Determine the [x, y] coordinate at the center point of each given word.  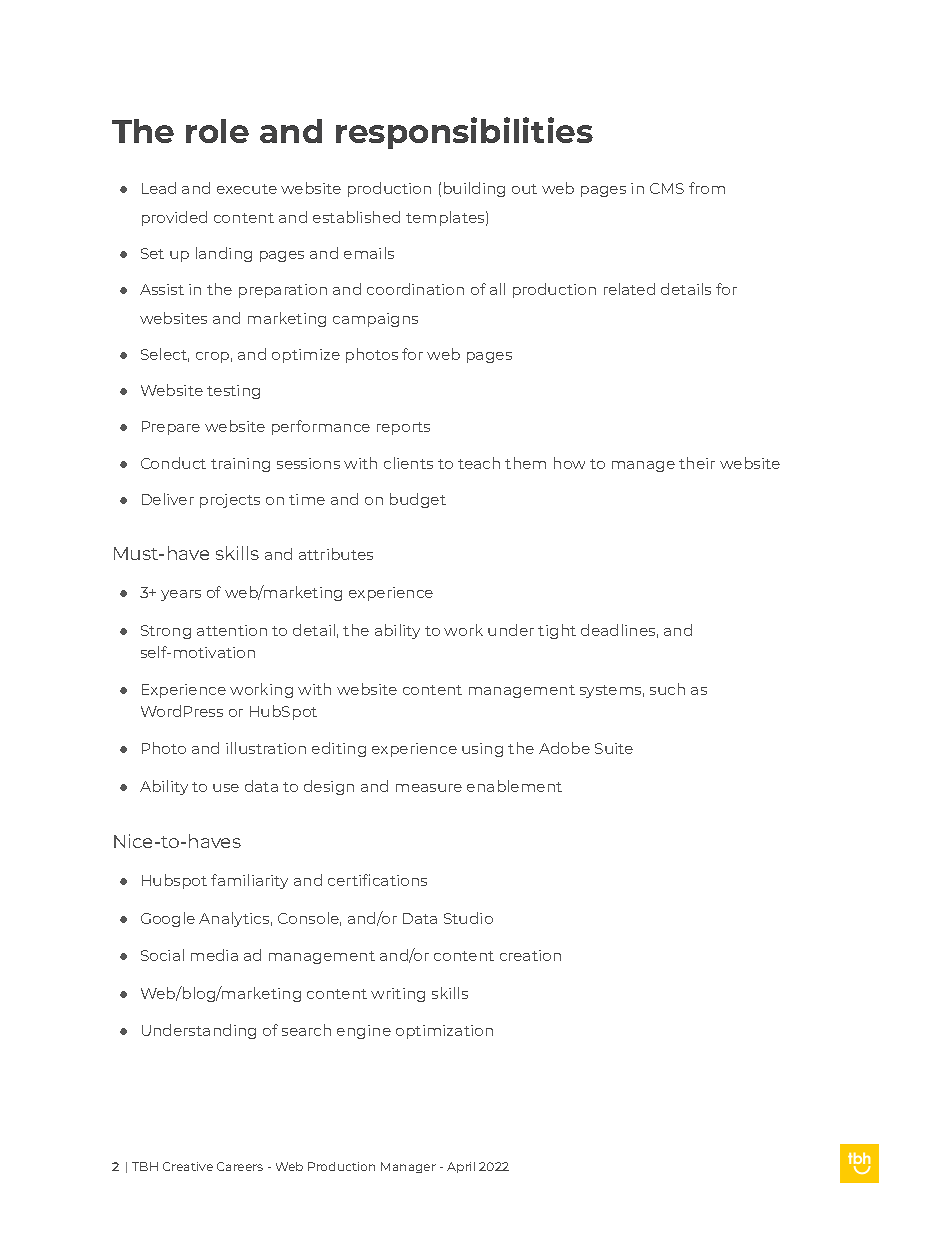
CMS [667, 188]
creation [530, 955]
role [217, 131]
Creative [188, 1166]
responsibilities [464, 133]
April [461, 1167]
